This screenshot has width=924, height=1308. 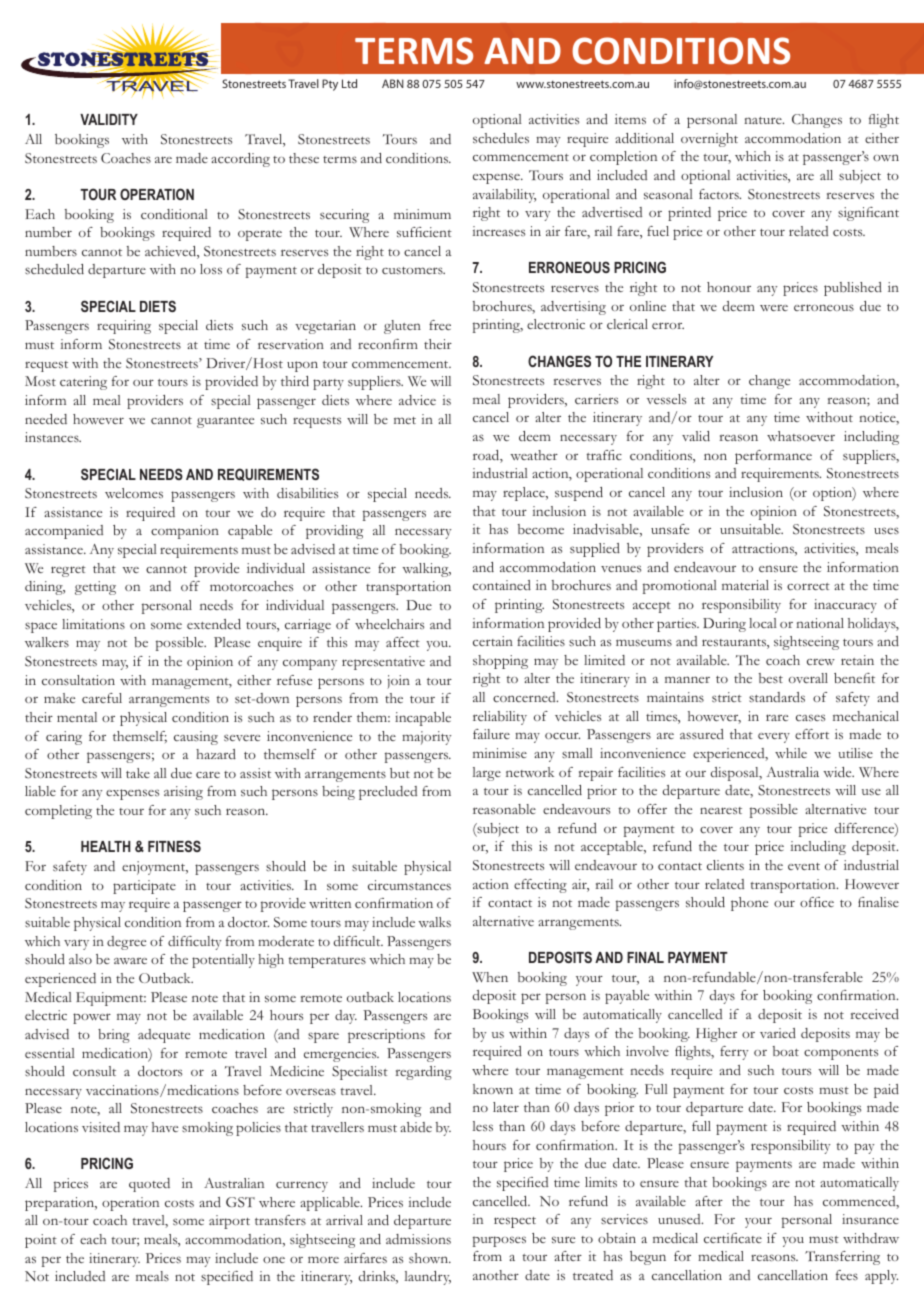 I want to click on according, so click(x=240, y=160).
